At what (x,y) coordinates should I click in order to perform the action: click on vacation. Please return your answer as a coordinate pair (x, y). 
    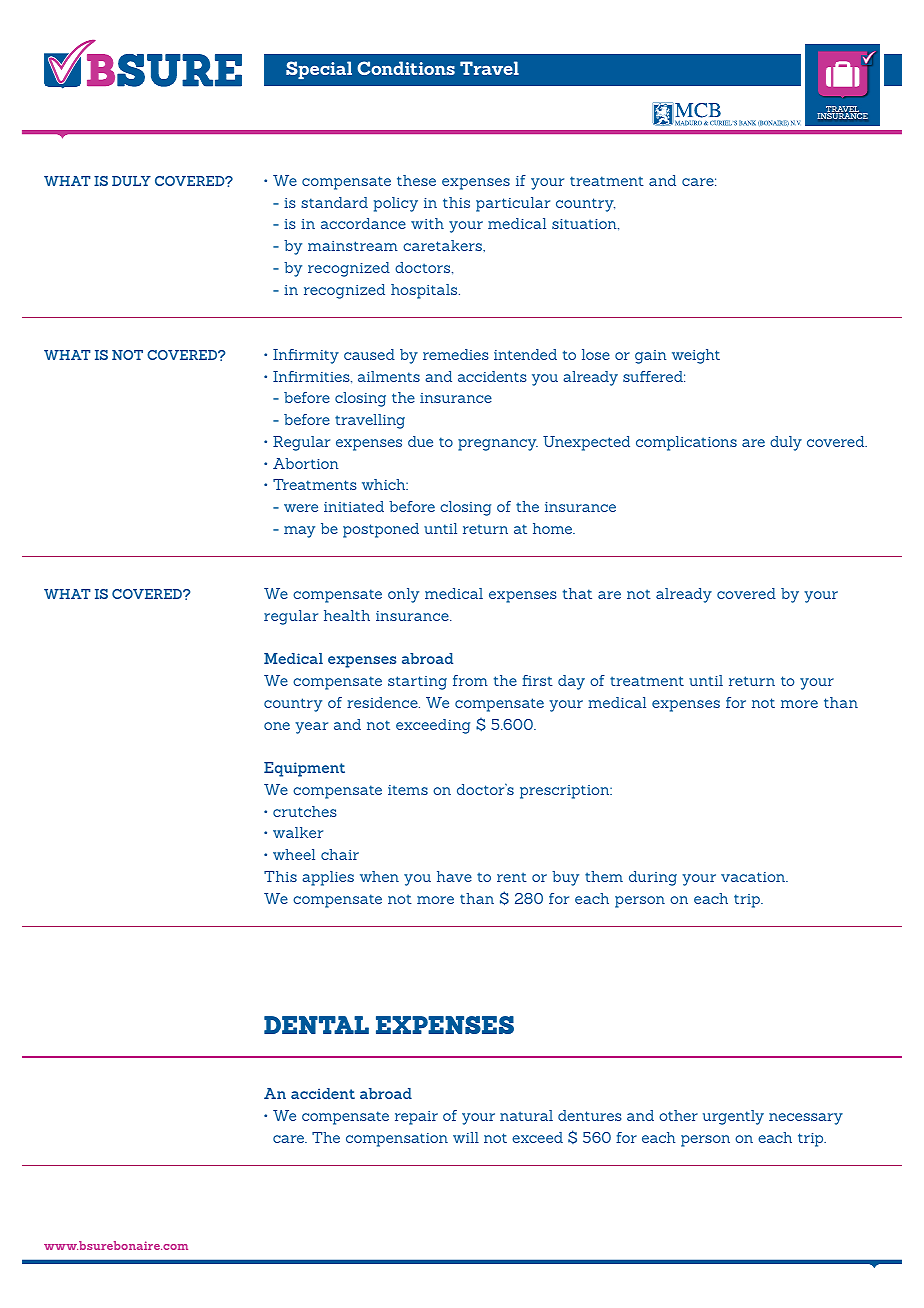
    Looking at the image, I should click on (754, 877).
